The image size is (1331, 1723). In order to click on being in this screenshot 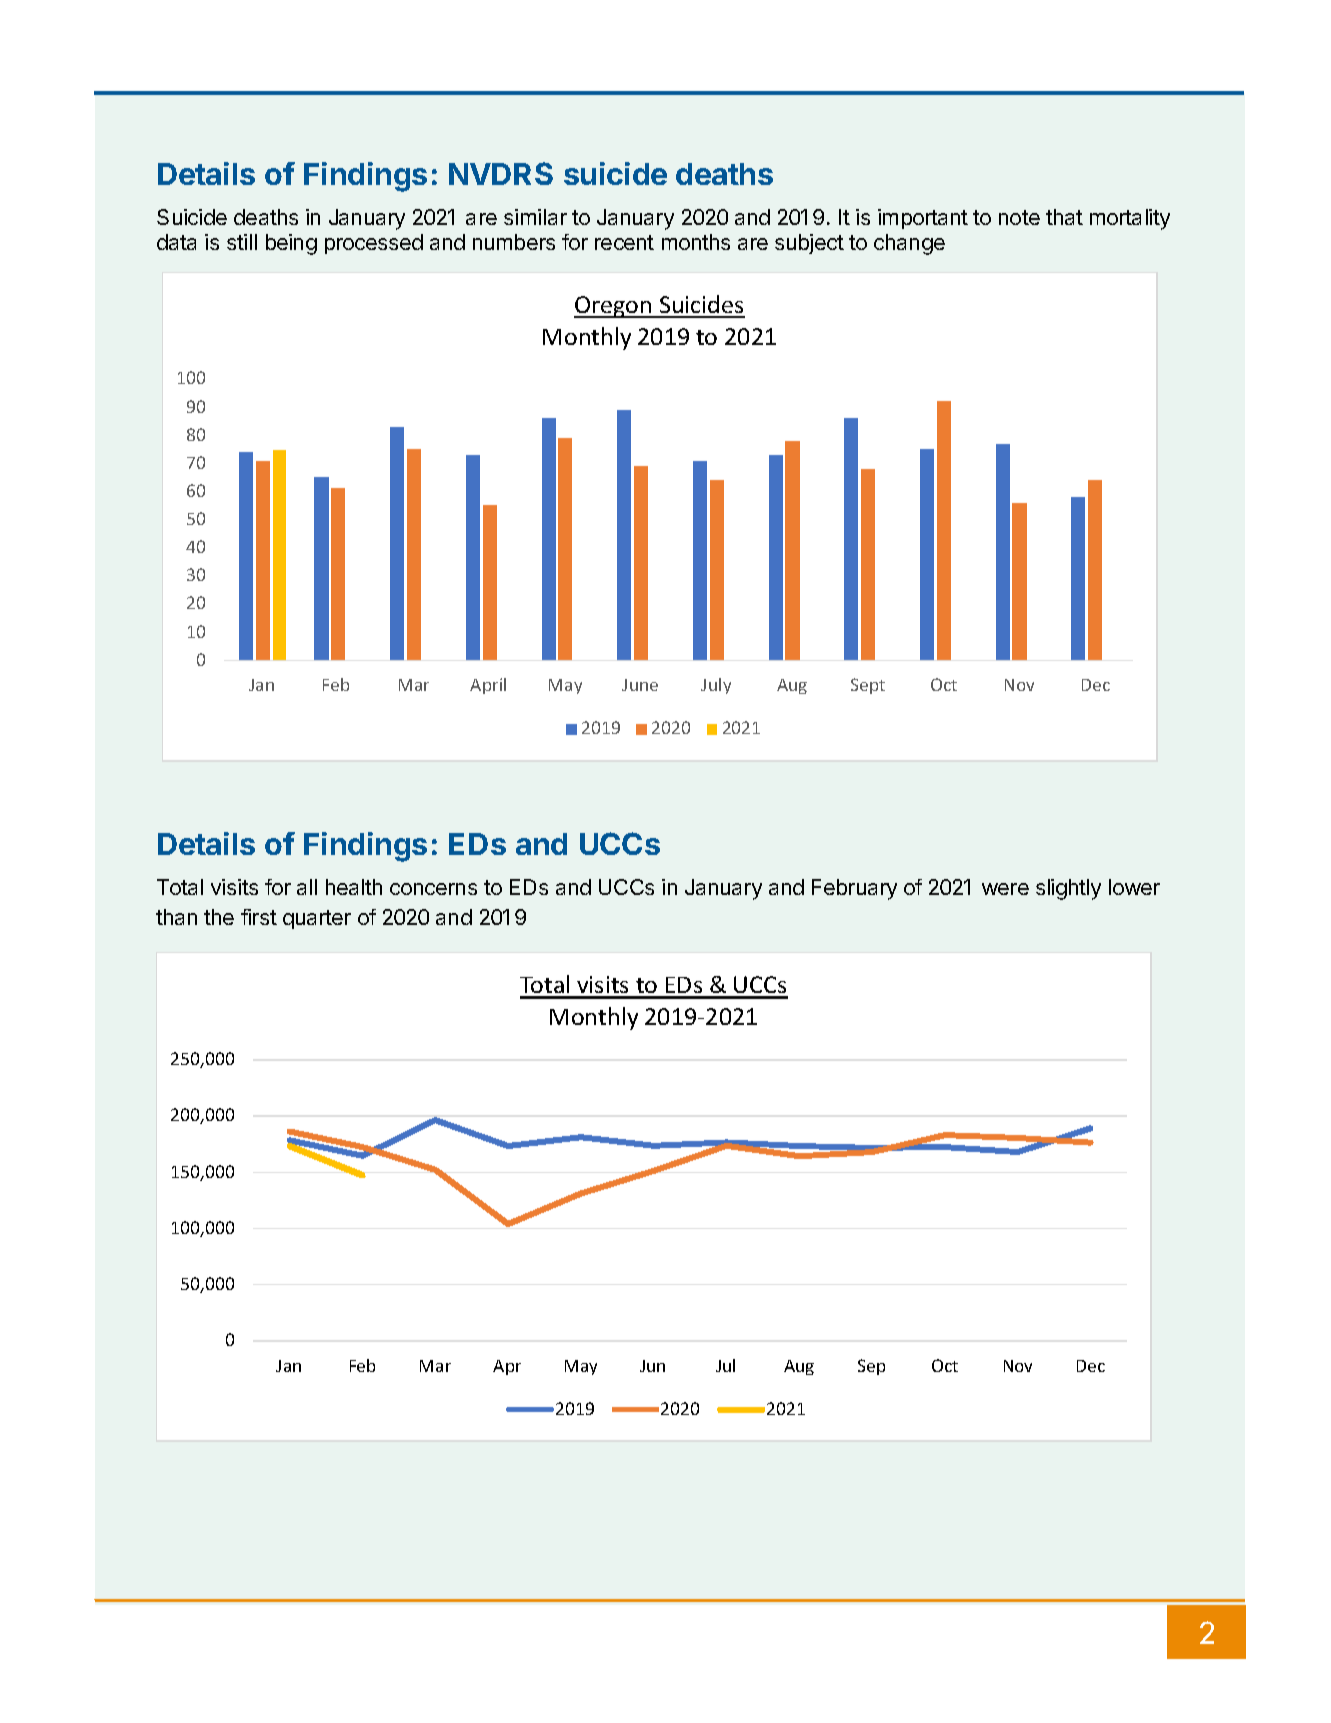, I will do `click(291, 244)`.
